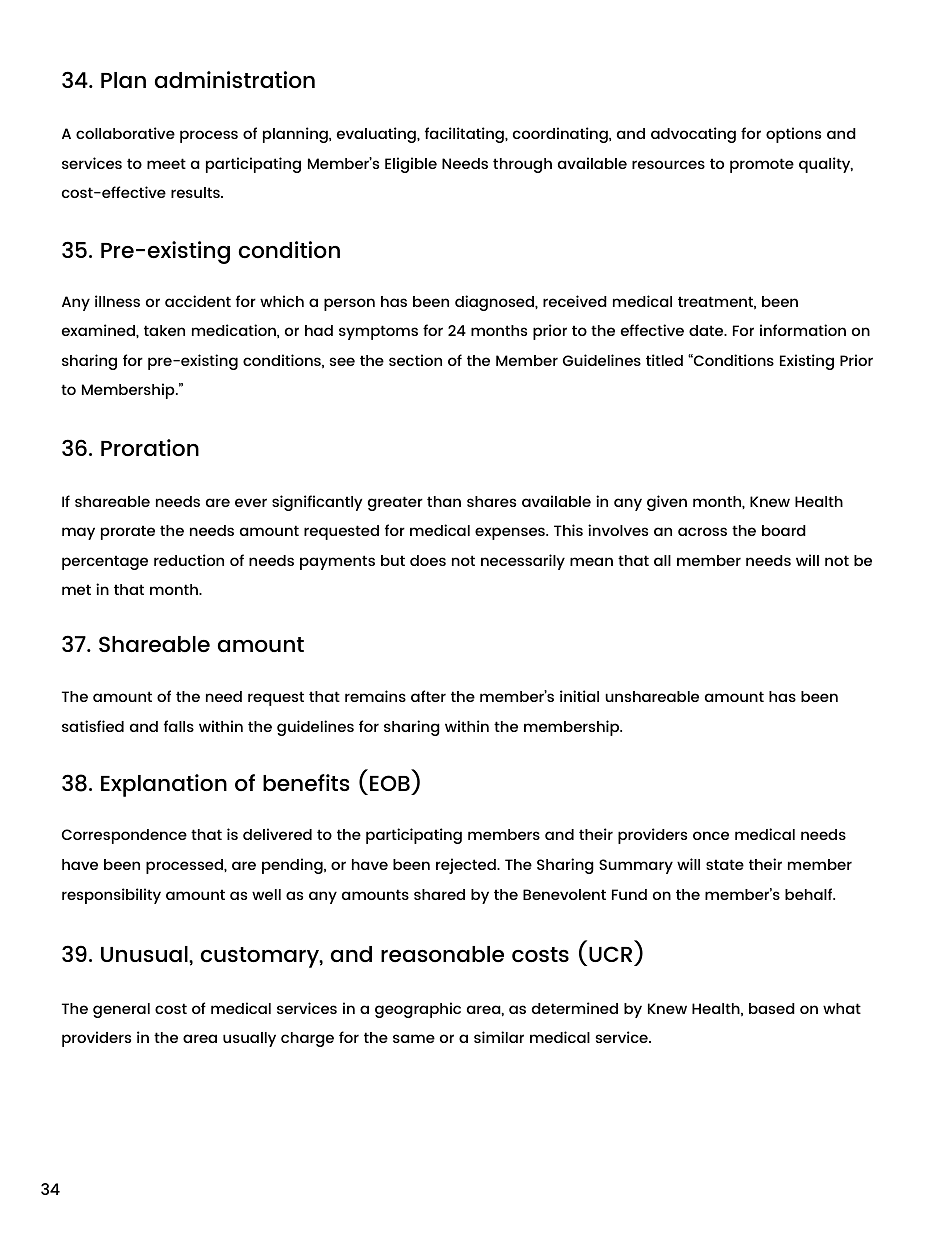 This image has width=952, height=1233. Describe the element at coordinates (164, 330) in the image. I see `taken` at that location.
